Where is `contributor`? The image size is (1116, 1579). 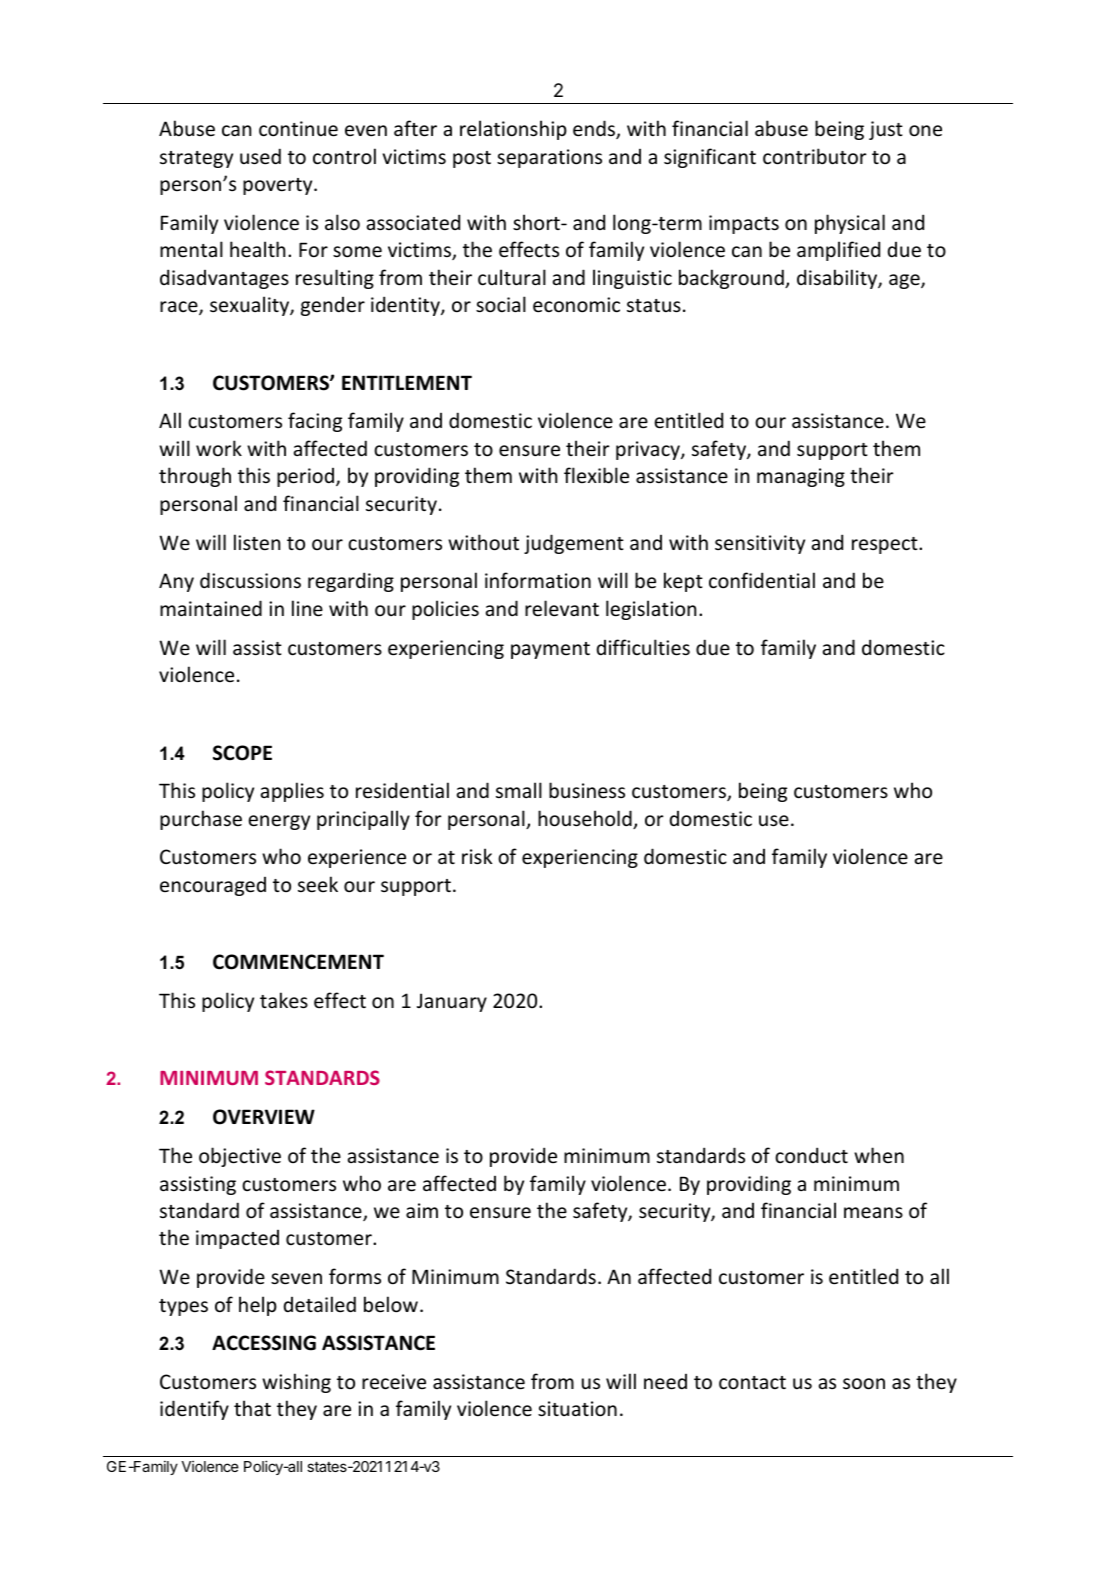 contributor is located at coordinates (815, 156).
